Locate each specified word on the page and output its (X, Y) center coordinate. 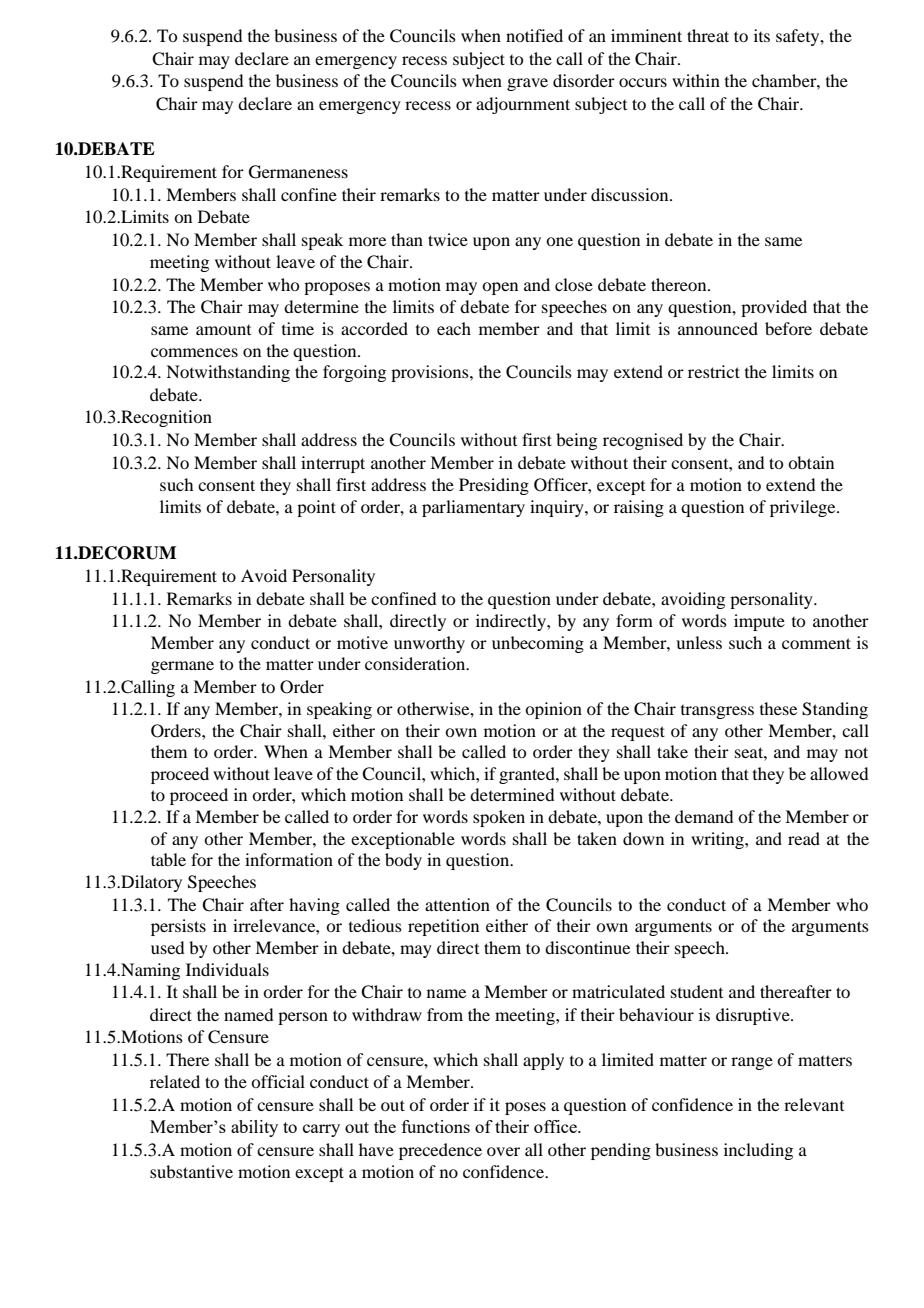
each (454, 328)
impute (759, 622)
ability (254, 1128)
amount (223, 330)
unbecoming (538, 644)
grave (527, 84)
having (314, 906)
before (788, 328)
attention (457, 904)
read (804, 838)
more (367, 241)
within (696, 80)
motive (362, 642)
